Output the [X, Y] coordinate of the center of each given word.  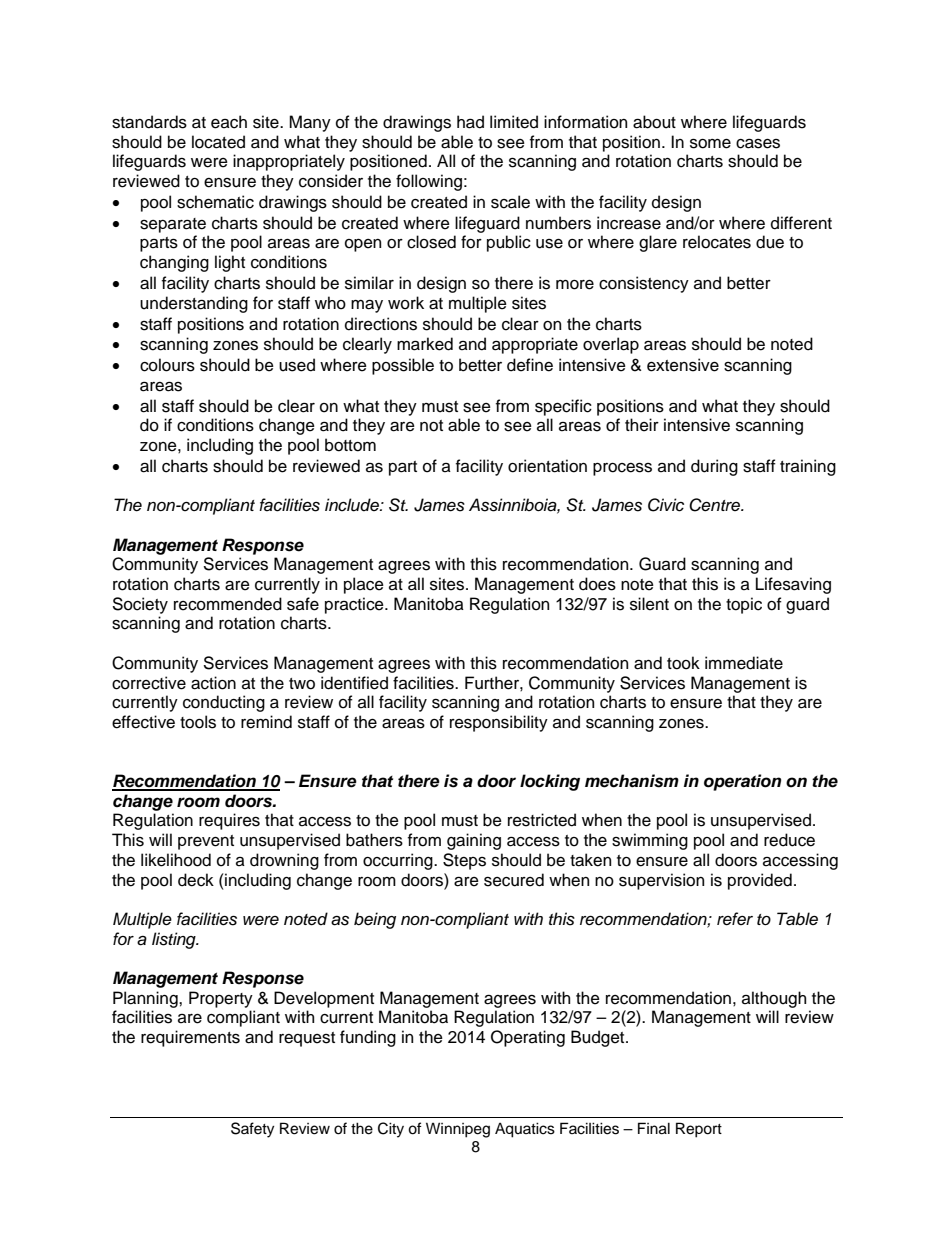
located [218, 142]
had [470, 122]
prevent [206, 842]
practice [355, 605]
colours [167, 365]
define [530, 365]
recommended [228, 604]
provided [760, 881]
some [710, 143]
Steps [464, 861]
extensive [683, 365]
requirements [190, 1038]
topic [744, 605]
